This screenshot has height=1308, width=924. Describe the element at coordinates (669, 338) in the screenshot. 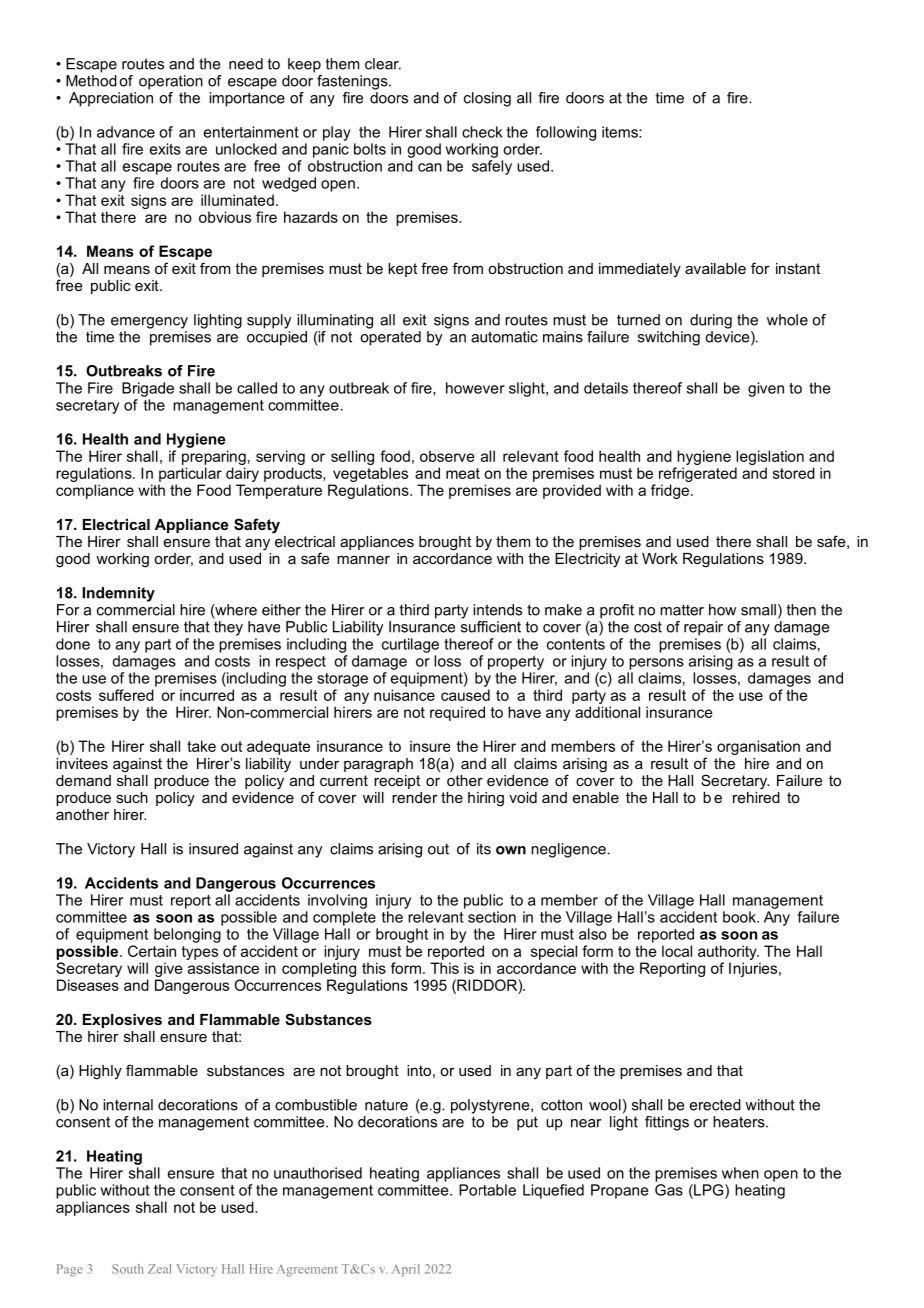

I see `switching` at that location.
